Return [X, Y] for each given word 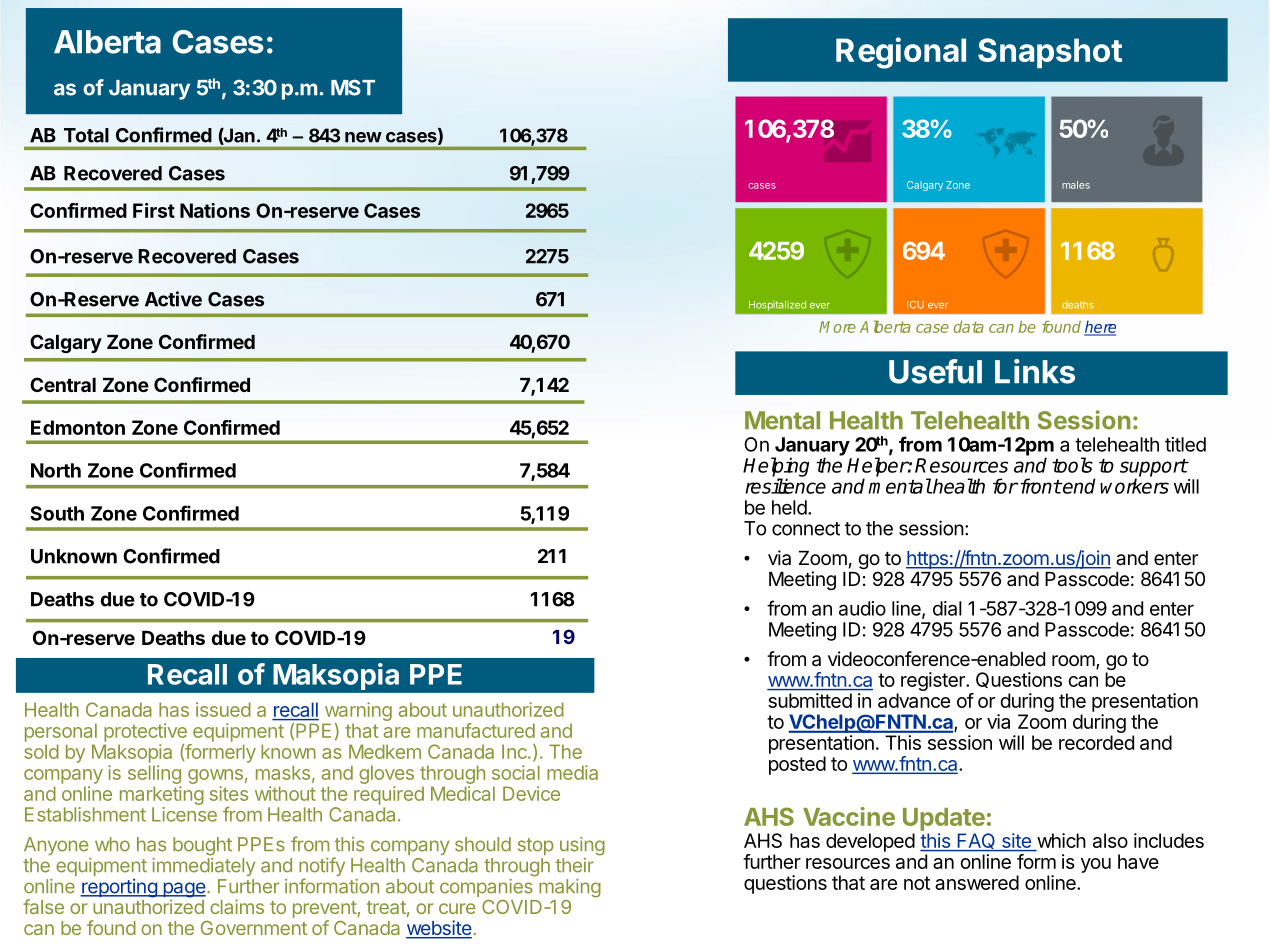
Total [86, 135]
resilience [785, 486]
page [183, 891]
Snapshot [1050, 53]
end [1078, 486]
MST [353, 87]
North [56, 470]
